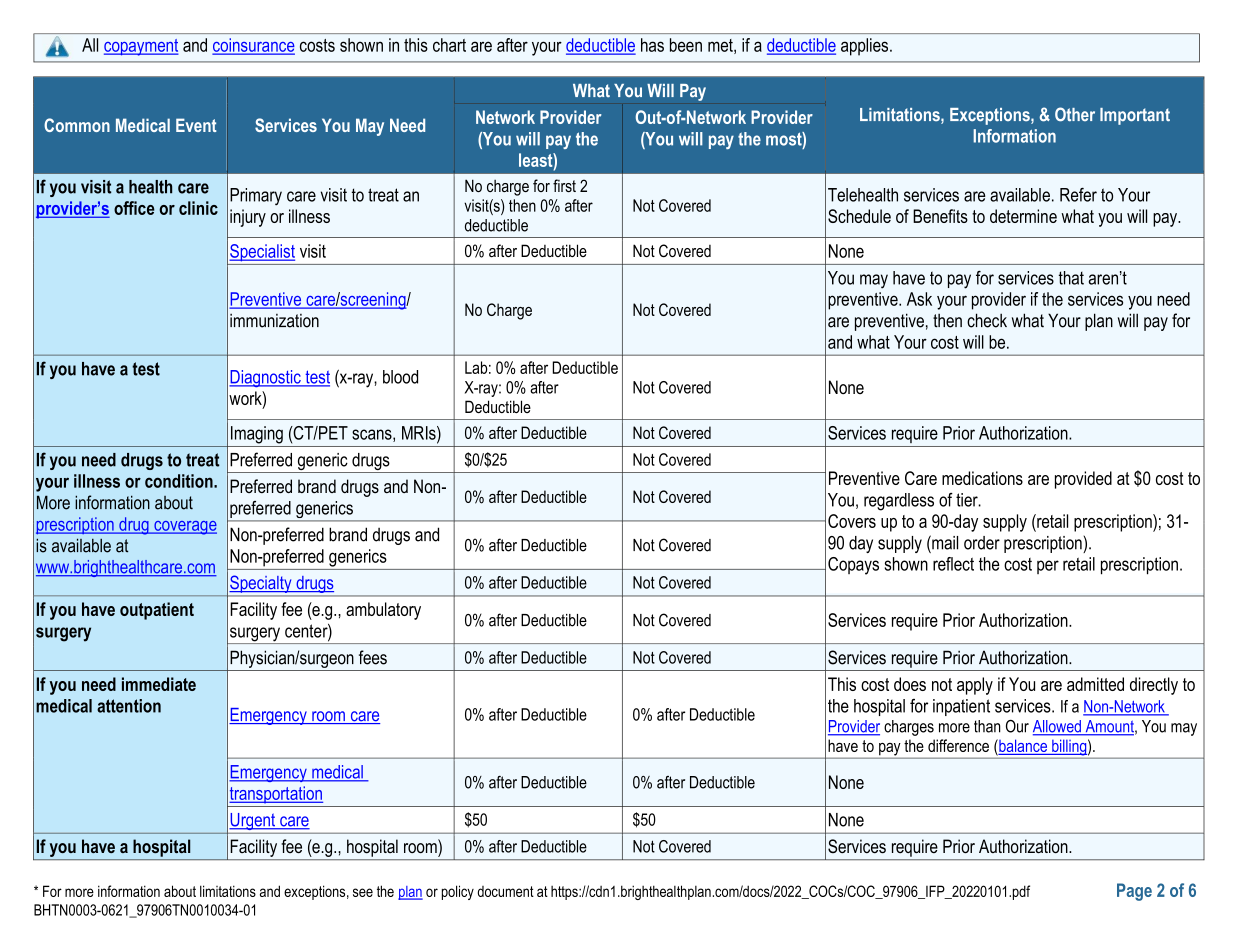  What do you see at coordinates (257, 435) in the screenshot?
I see `Imaging` at bounding box center [257, 435].
